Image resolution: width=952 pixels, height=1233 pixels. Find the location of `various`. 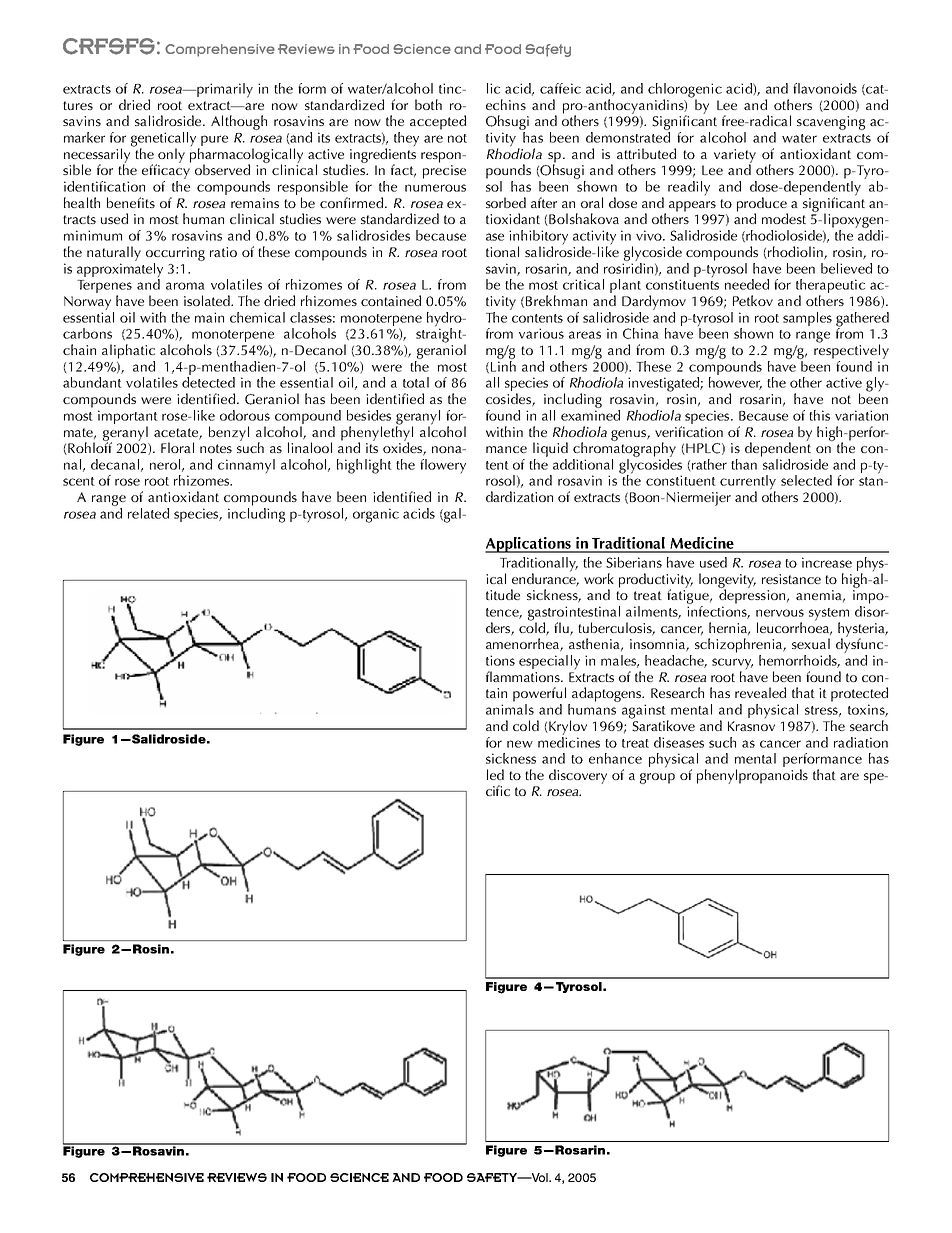

various is located at coordinates (541, 333).
